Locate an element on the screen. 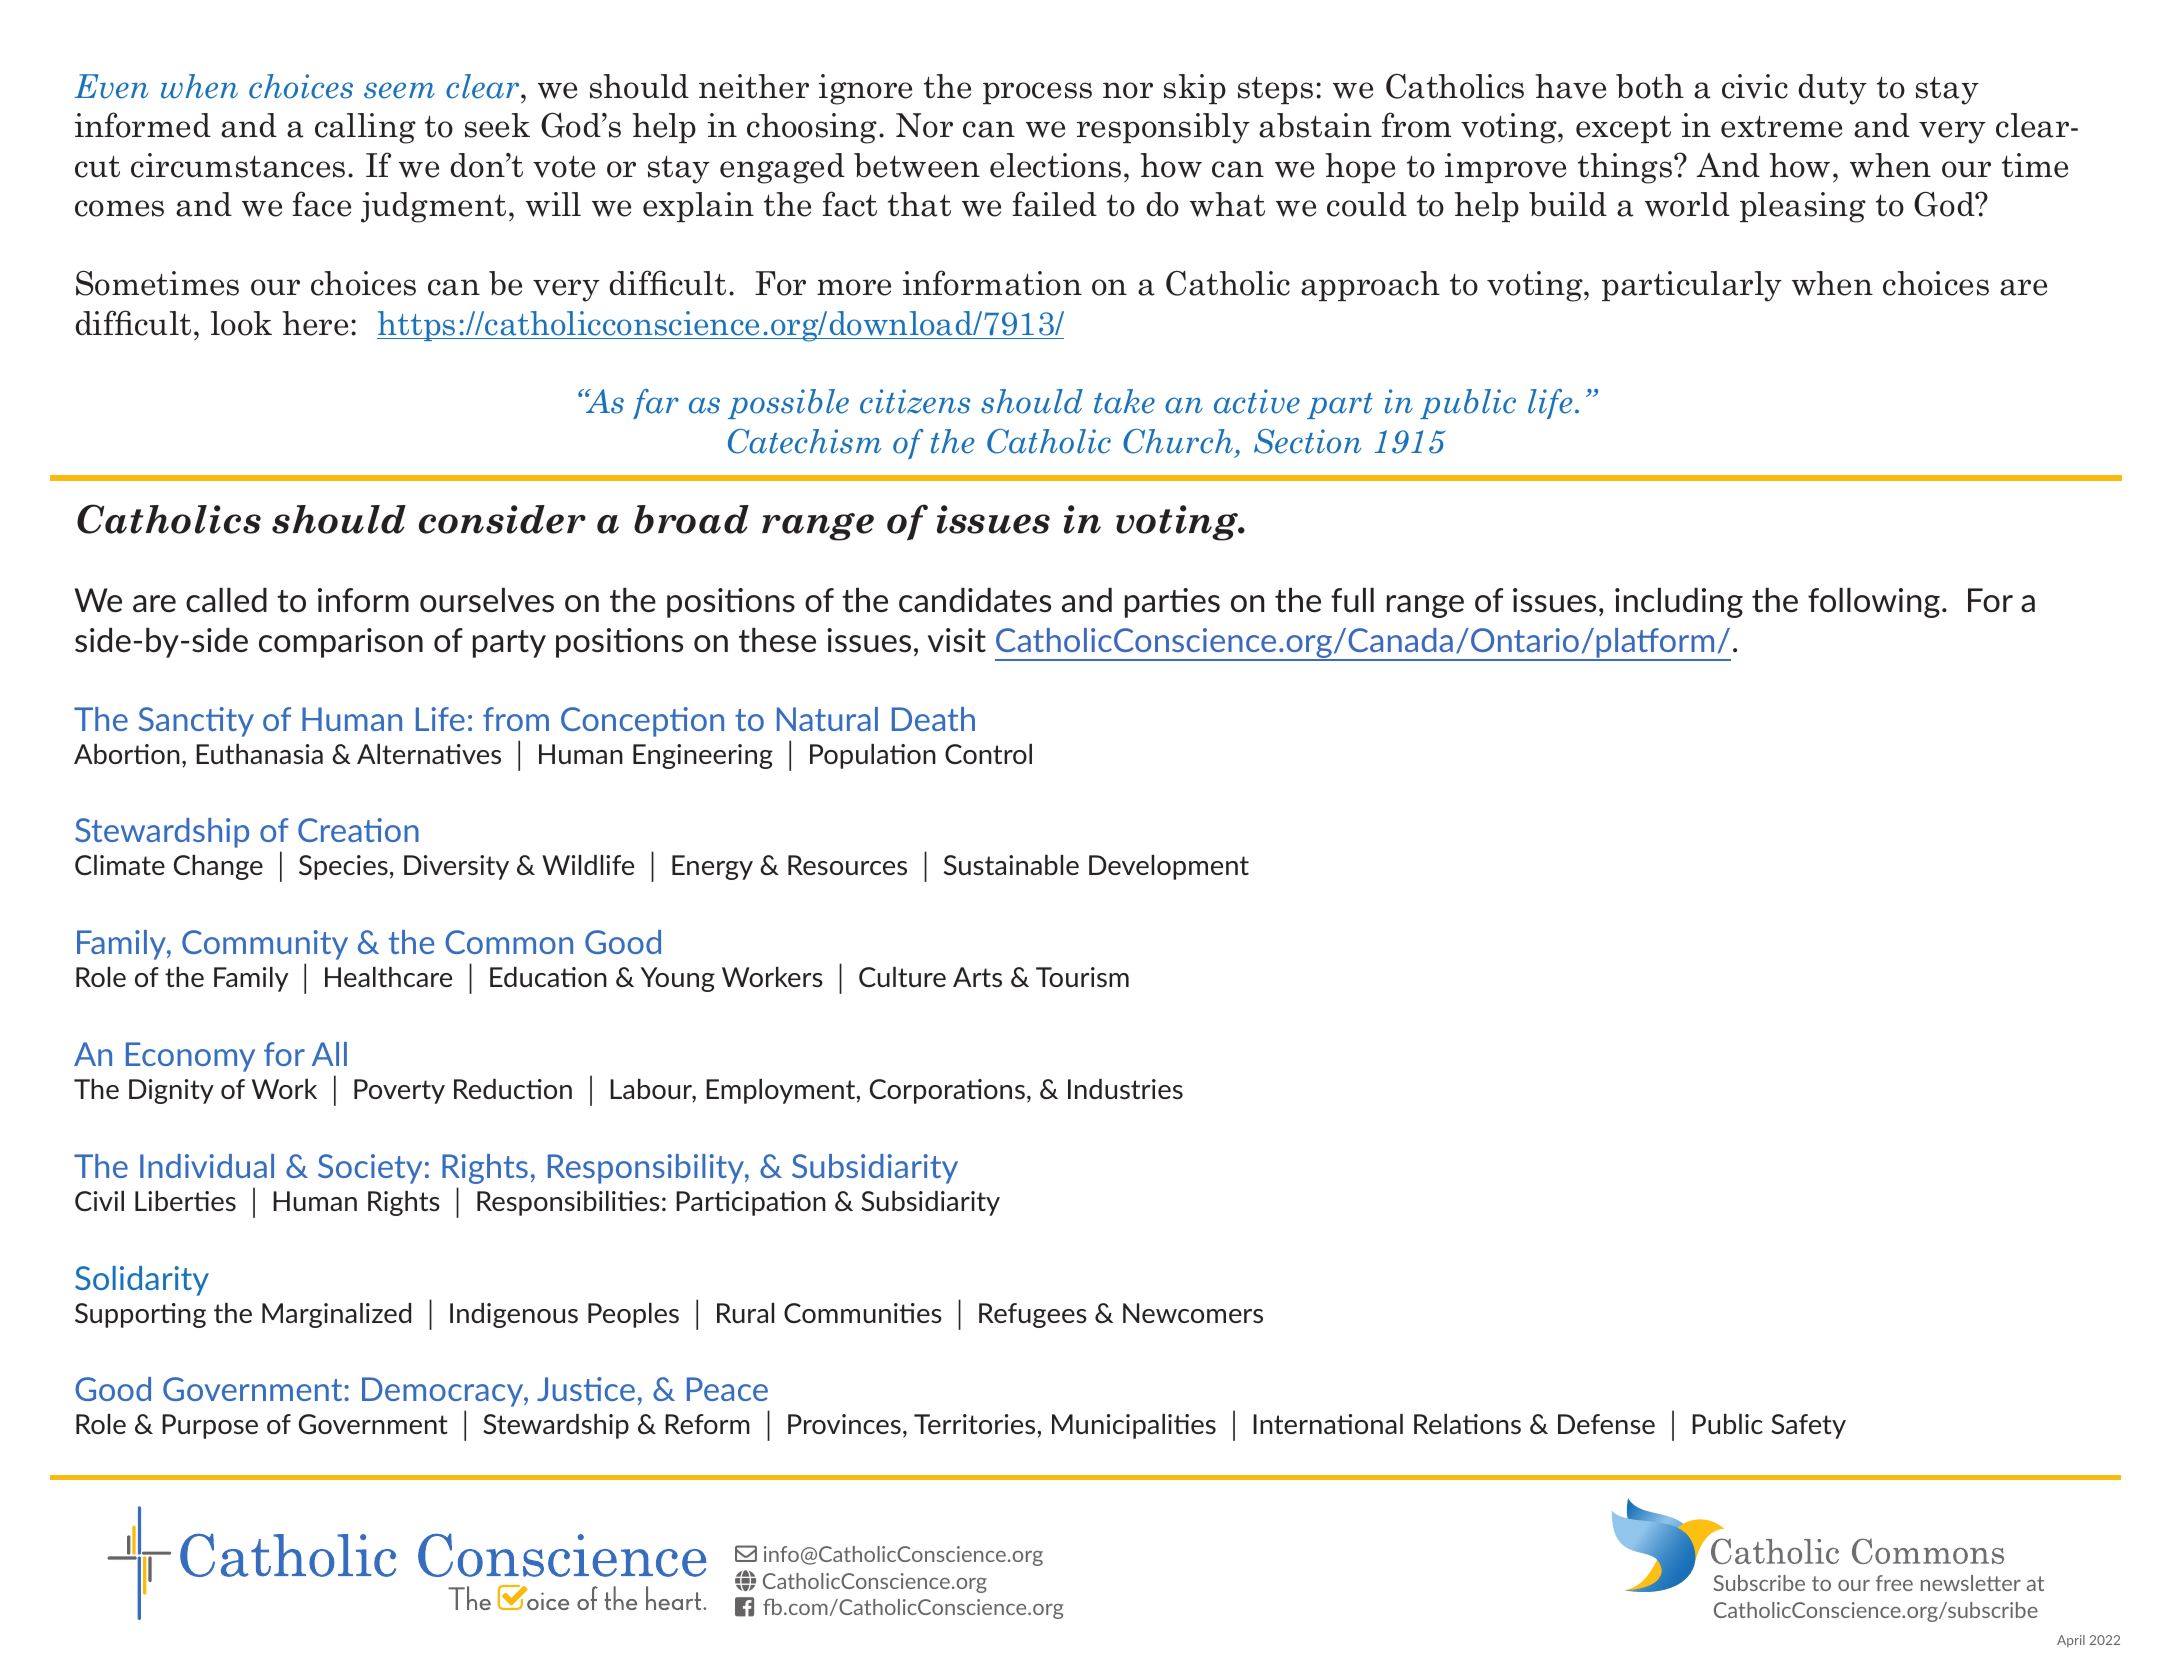 The height and width of the screenshot is (1677, 2171). following is located at coordinates (1874, 603).
